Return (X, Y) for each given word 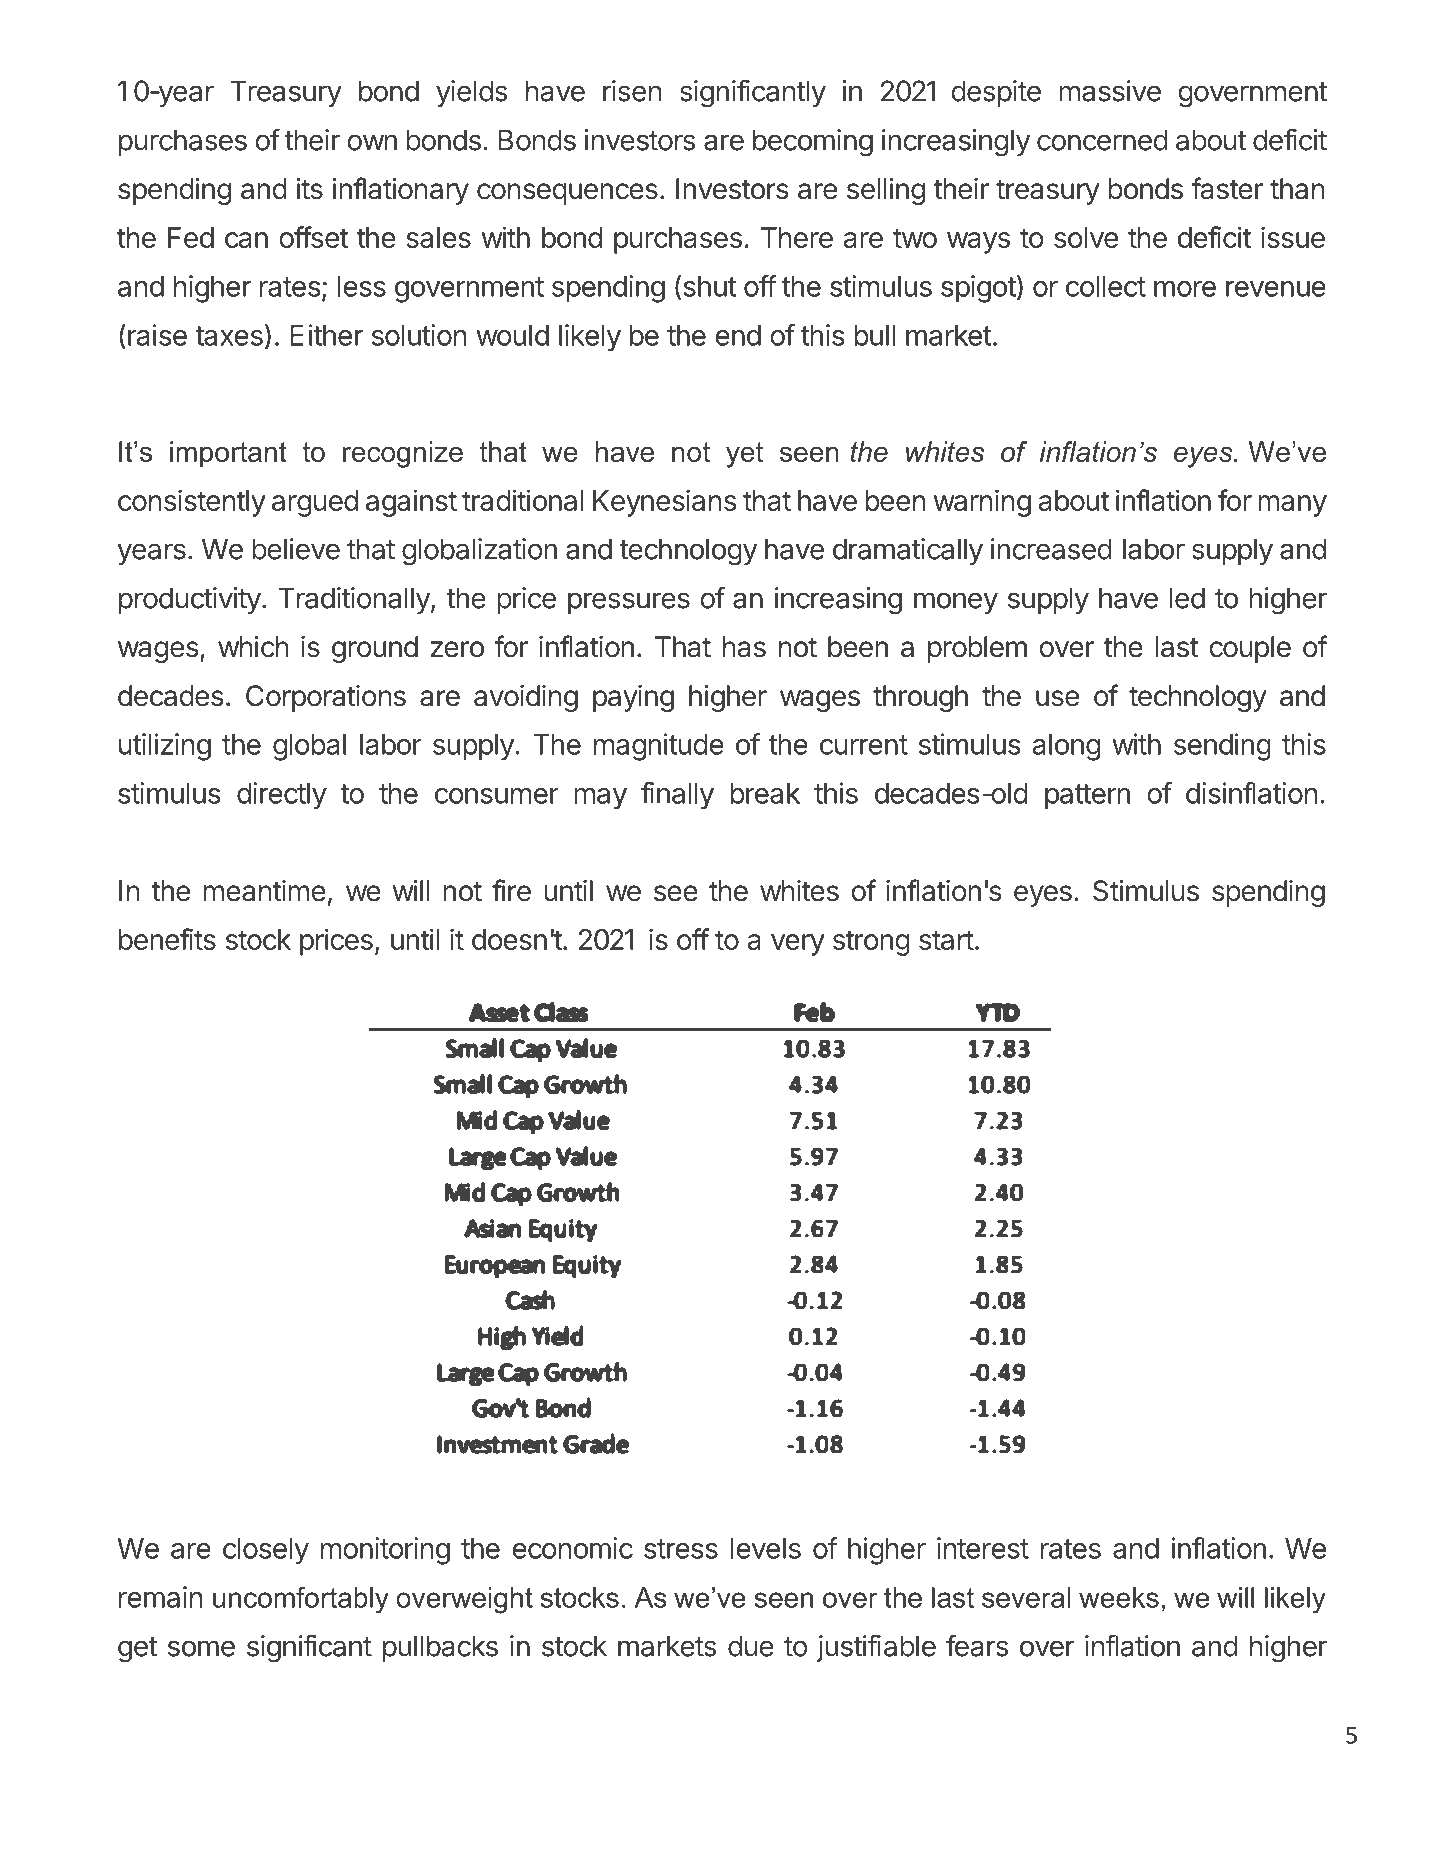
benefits (167, 939)
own (372, 142)
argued (315, 503)
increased (1051, 549)
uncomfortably (301, 1600)
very (798, 945)
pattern (1087, 797)
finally (677, 796)
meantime (264, 891)
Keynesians (665, 503)
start (946, 940)
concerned (1102, 140)
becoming (813, 143)
